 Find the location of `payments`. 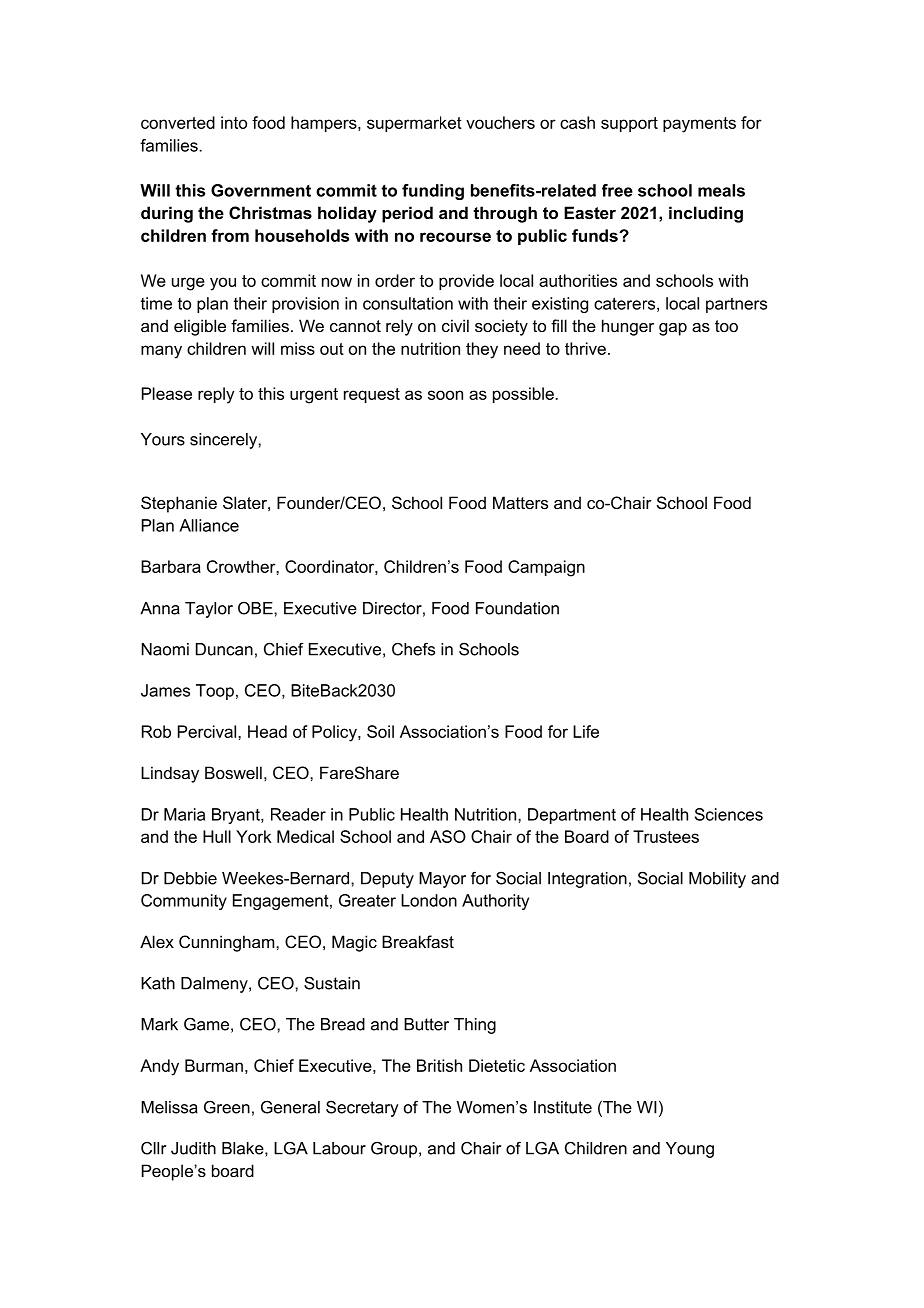

payments is located at coordinates (699, 125).
